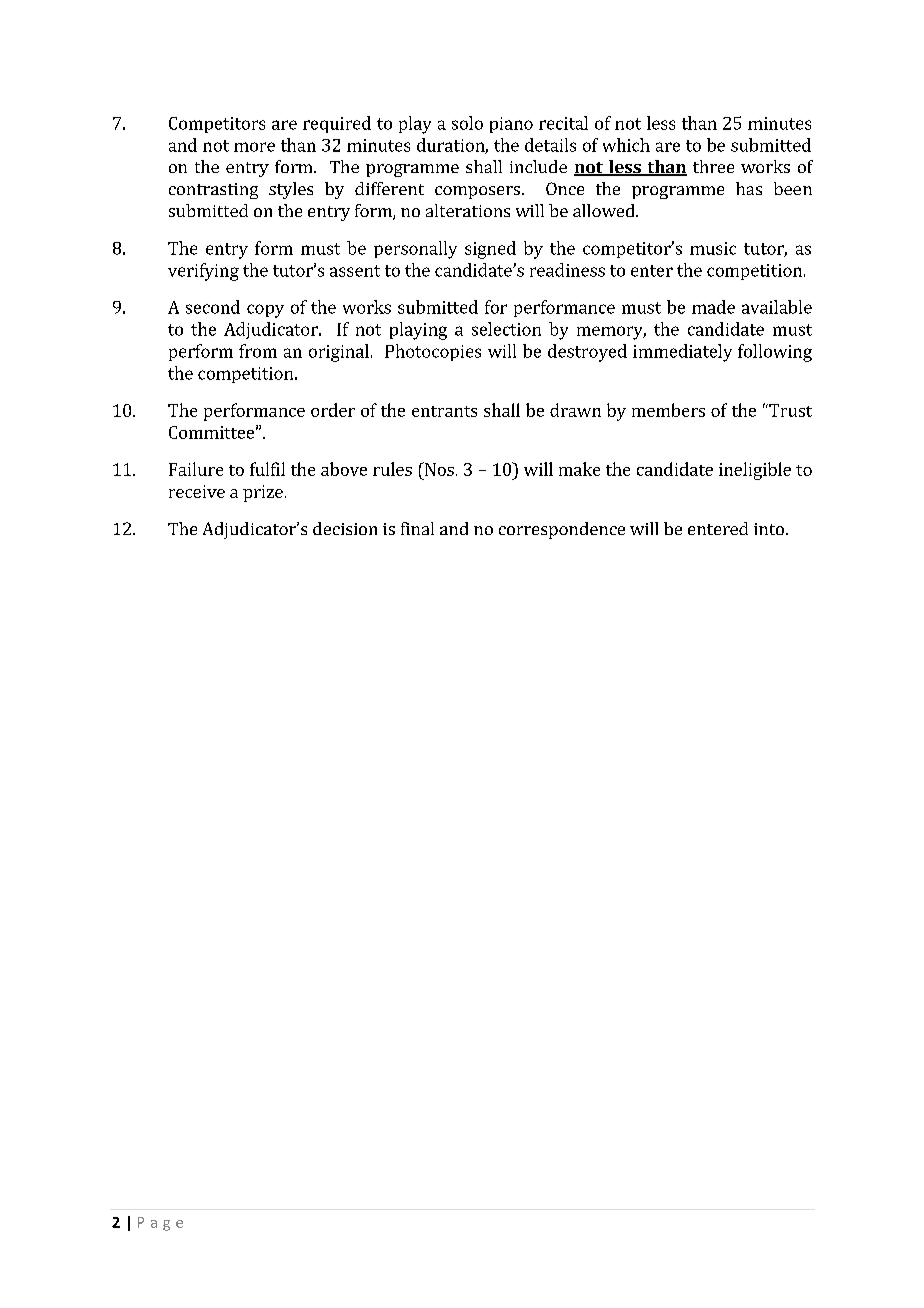 The width and height of the screenshot is (924, 1308). What do you see at coordinates (265, 311) in the screenshot?
I see `copy` at bounding box center [265, 311].
